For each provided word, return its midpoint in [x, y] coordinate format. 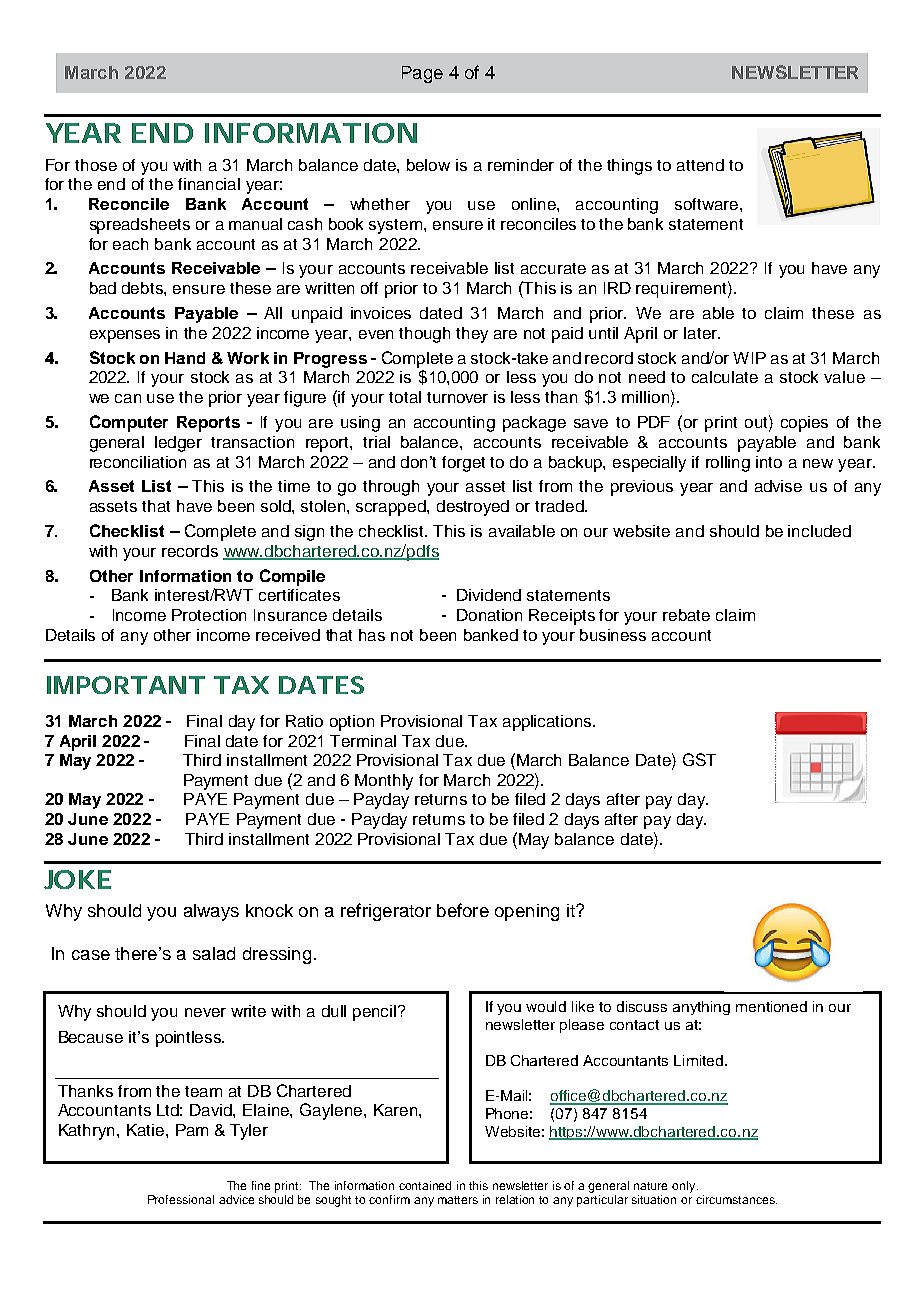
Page [422, 74]
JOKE [77, 879]
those [96, 165]
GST [699, 759]
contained [425, 1185]
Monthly [384, 782]
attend [700, 165]
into [769, 462]
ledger [178, 444]
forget [463, 464]
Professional [181, 1199]
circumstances [736, 1199]
